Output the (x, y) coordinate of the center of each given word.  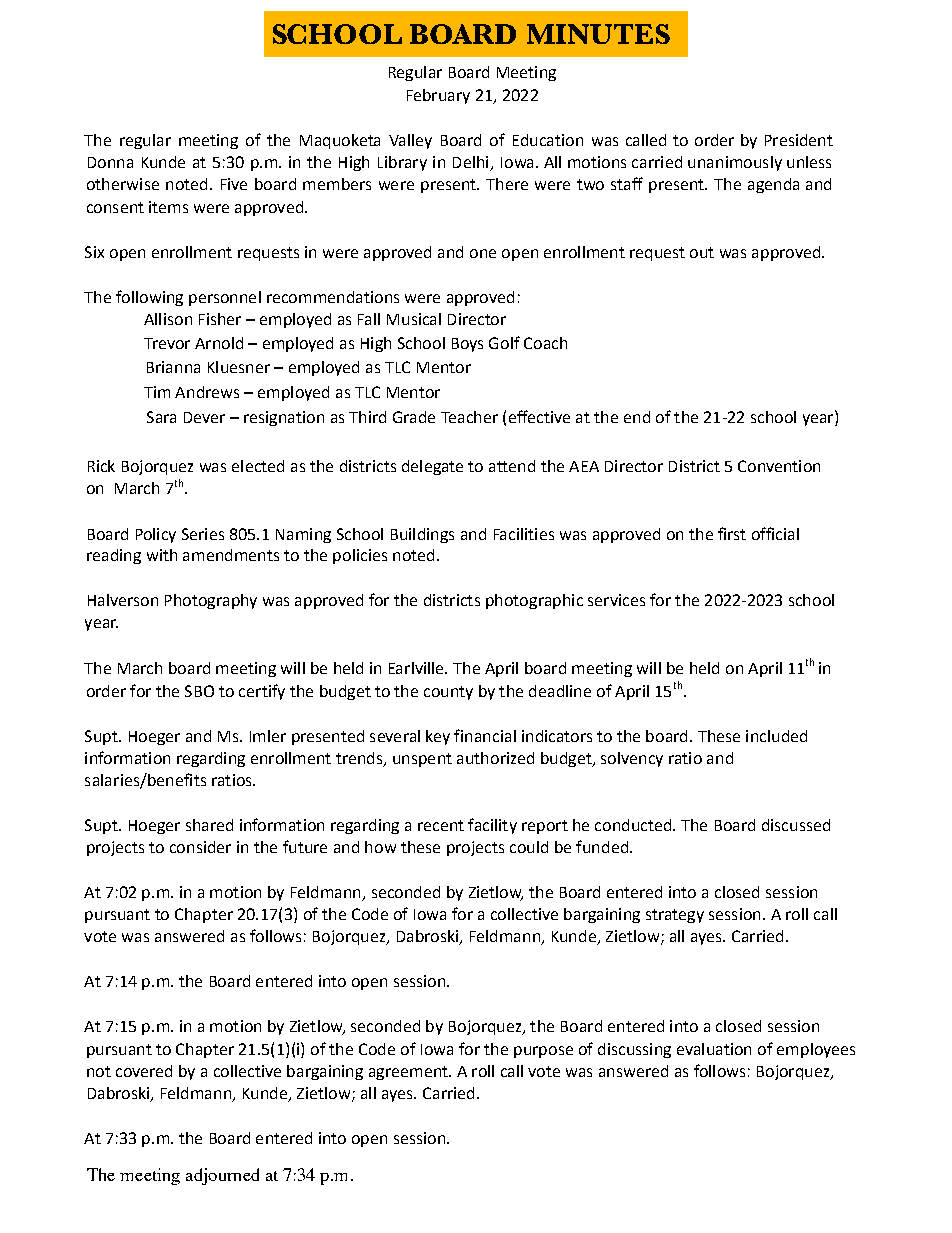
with (162, 555)
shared (209, 825)
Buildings (422, 535)
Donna (110, 162)
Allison (168, 319)
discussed (796, 825)
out (702, 252)
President (799, 140)
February (438, 96)
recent (441, 825)
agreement (409, 1073)
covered (144, 1071)
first (732, 533)
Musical (414, 319)
